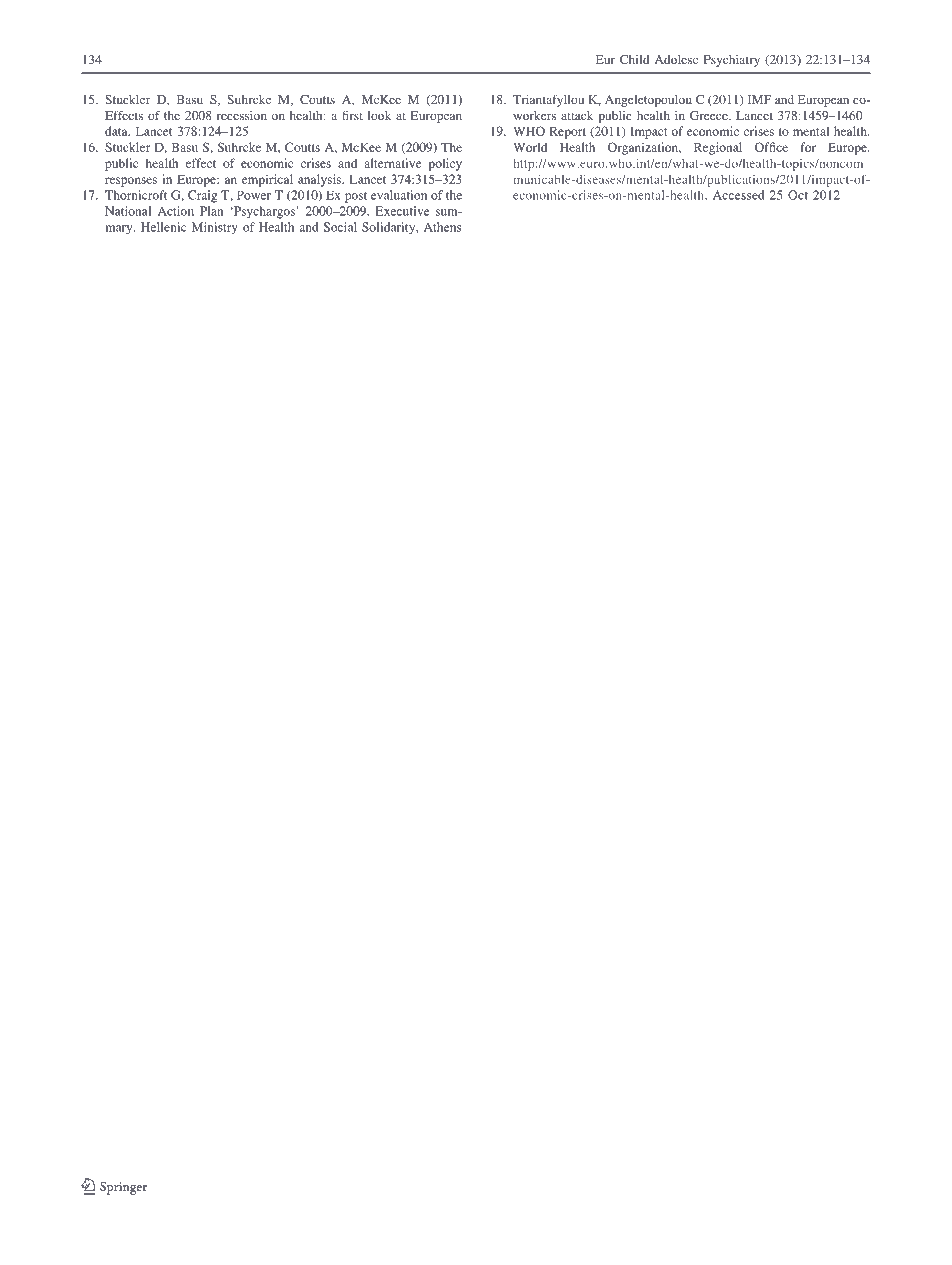  Describe the element at coordinates (718, 148) in the page. I see `Regional` at that location.
